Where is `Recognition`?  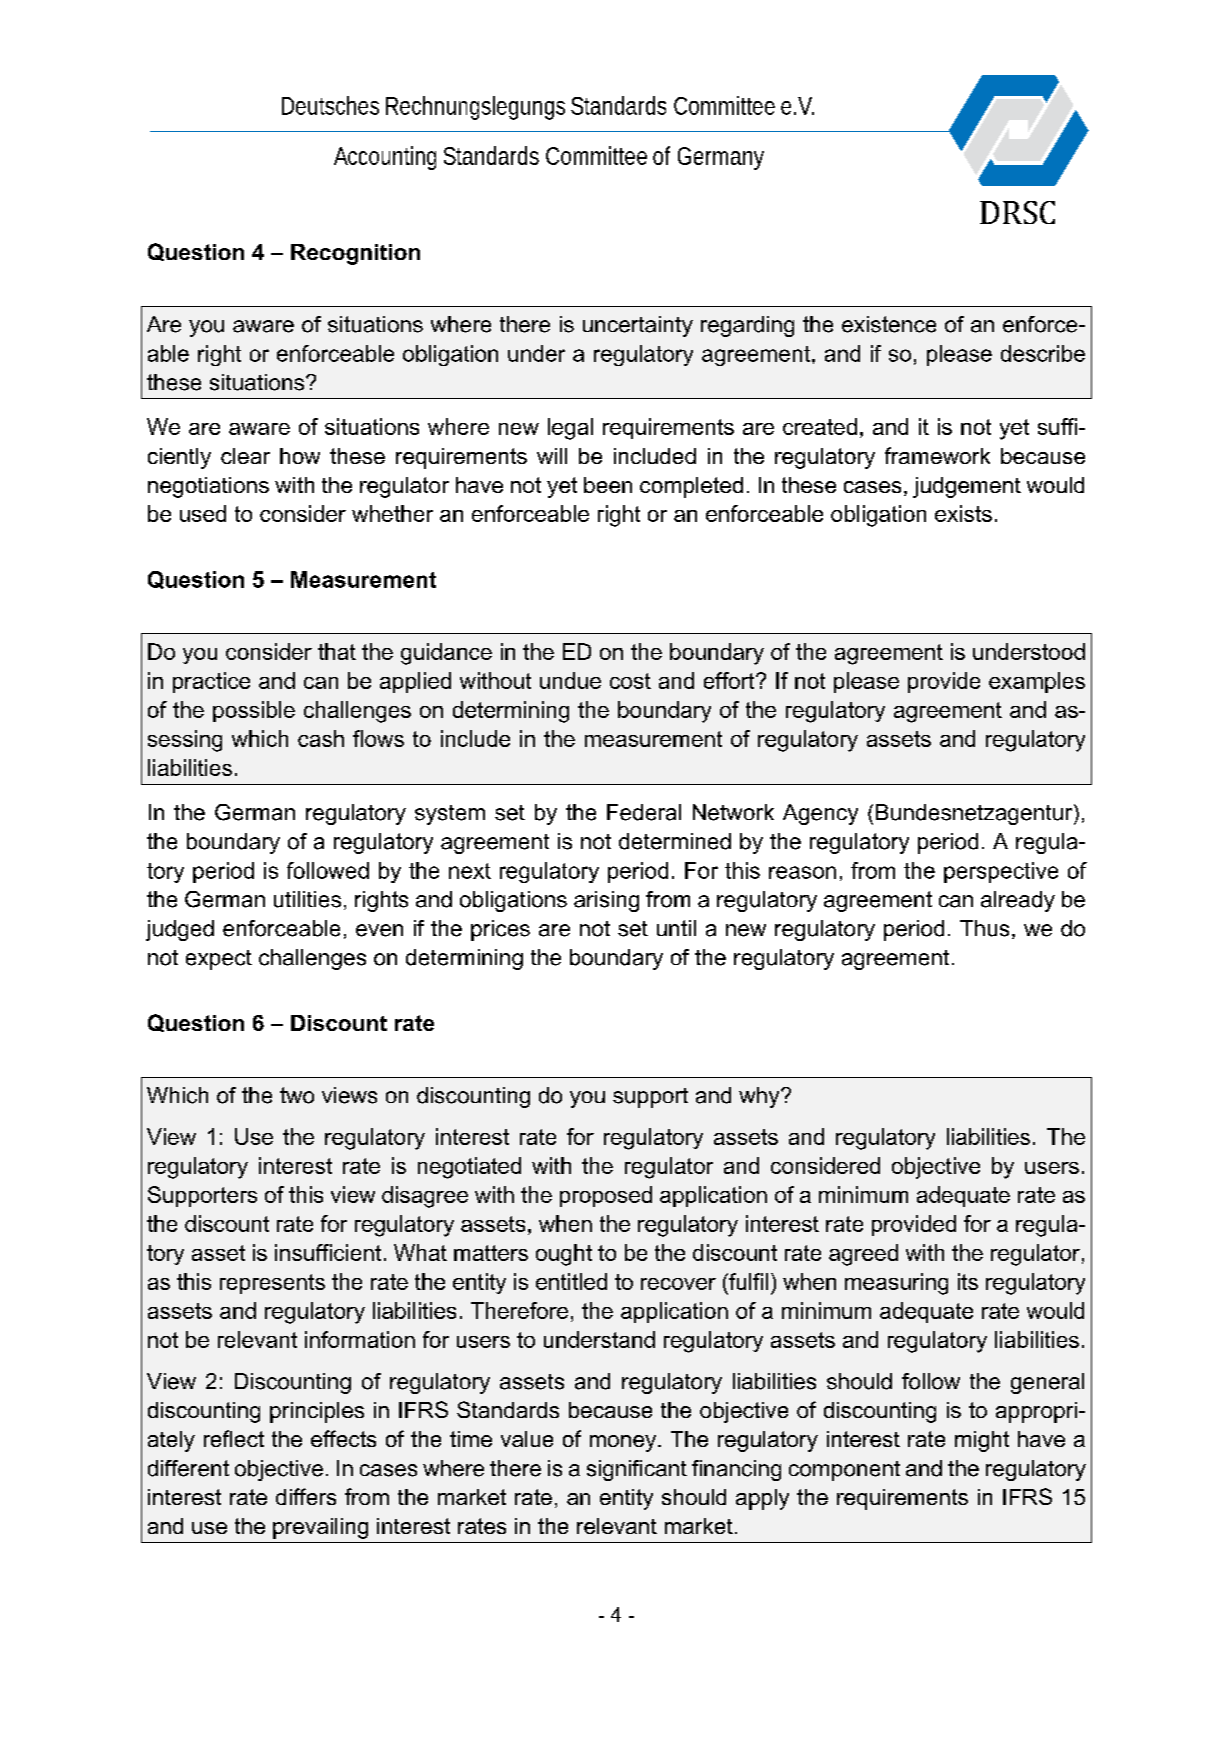
Recognition is located at coordinates (355, 254).
